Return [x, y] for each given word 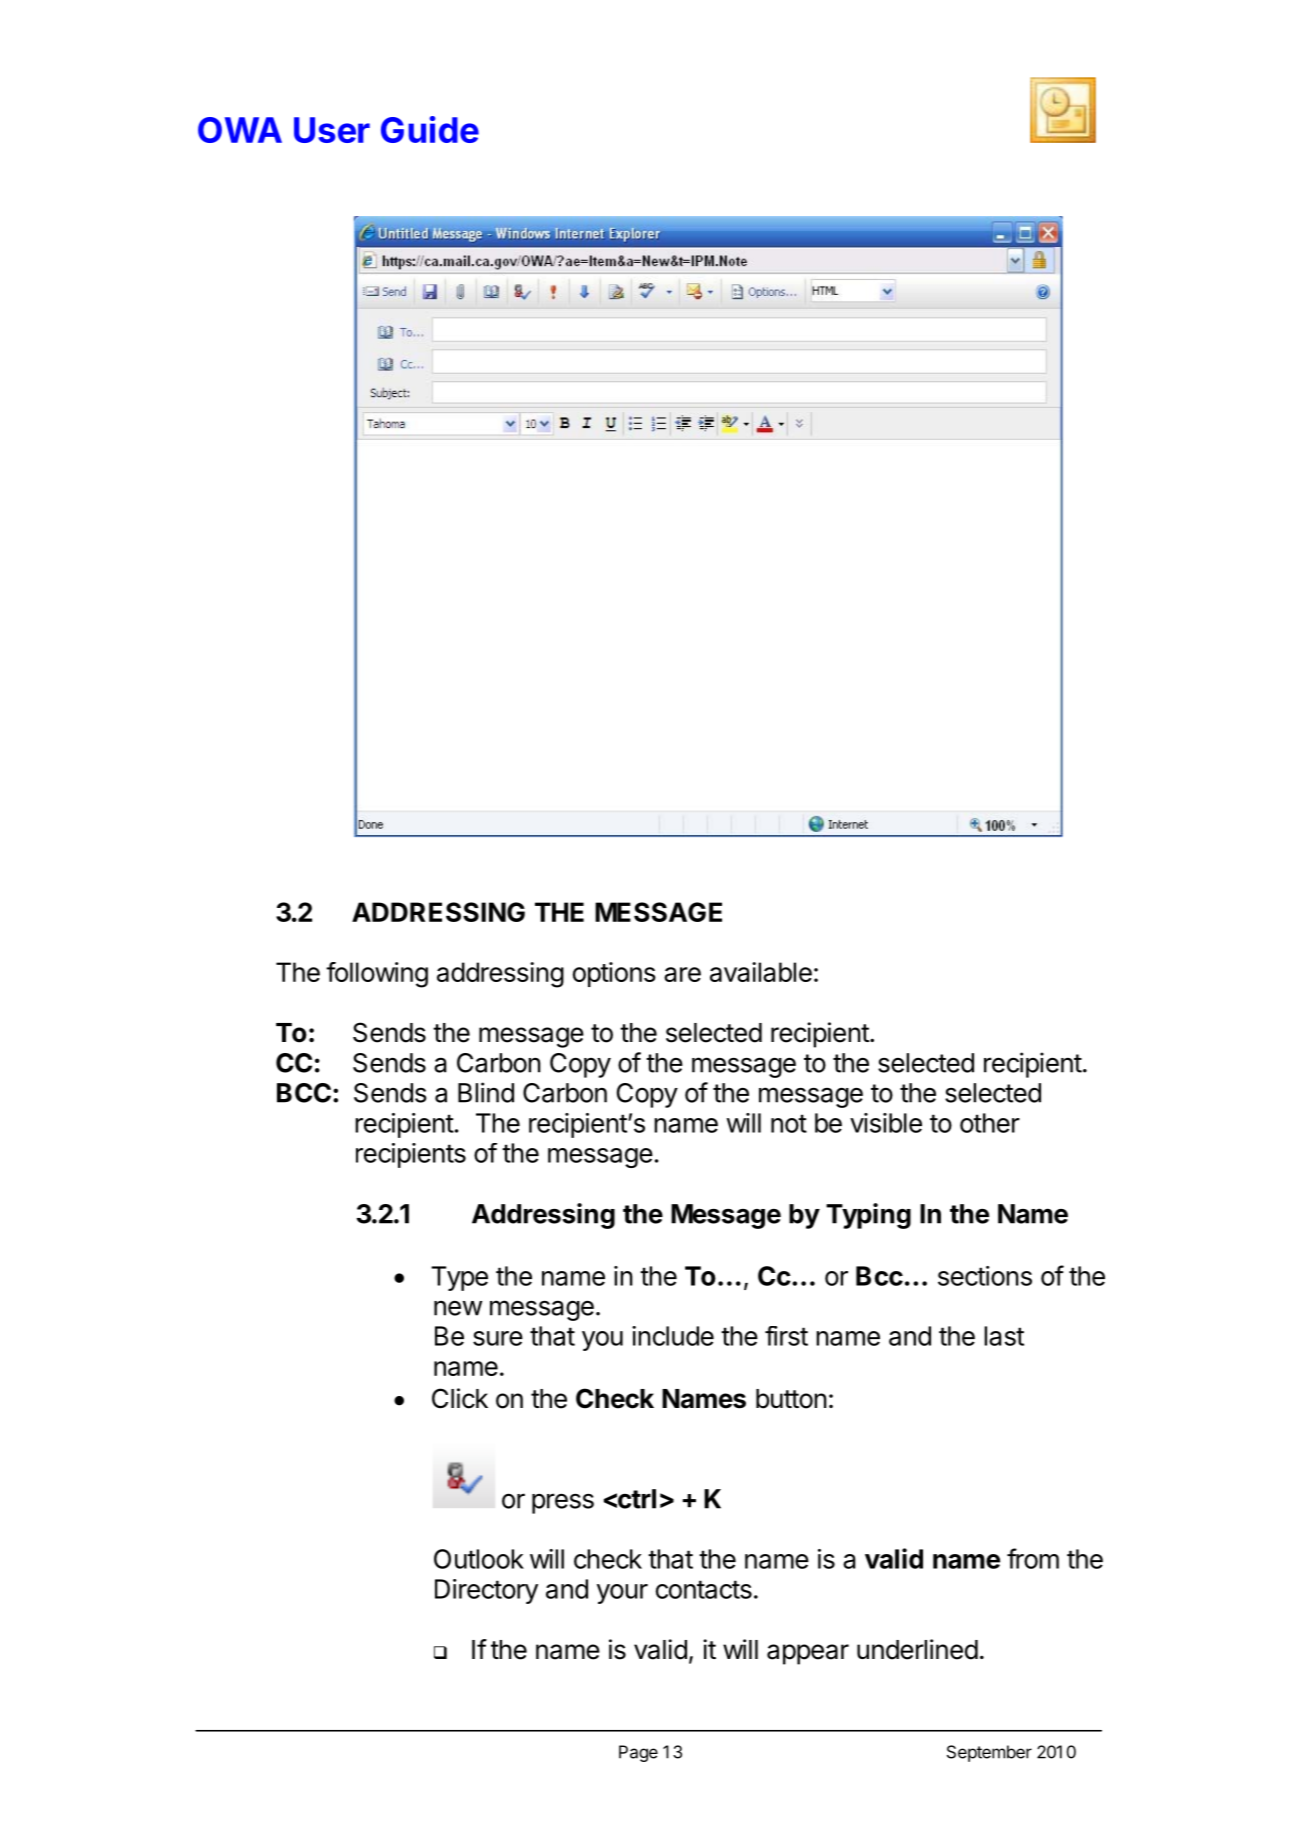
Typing [868, 1216]
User [332, 130]
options [614, 974]
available [761, 972]
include [673, 1336]
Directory [486, 1591]
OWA [240, 130]
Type [459, 1278]
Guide [430, 129]
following [377, 975]
